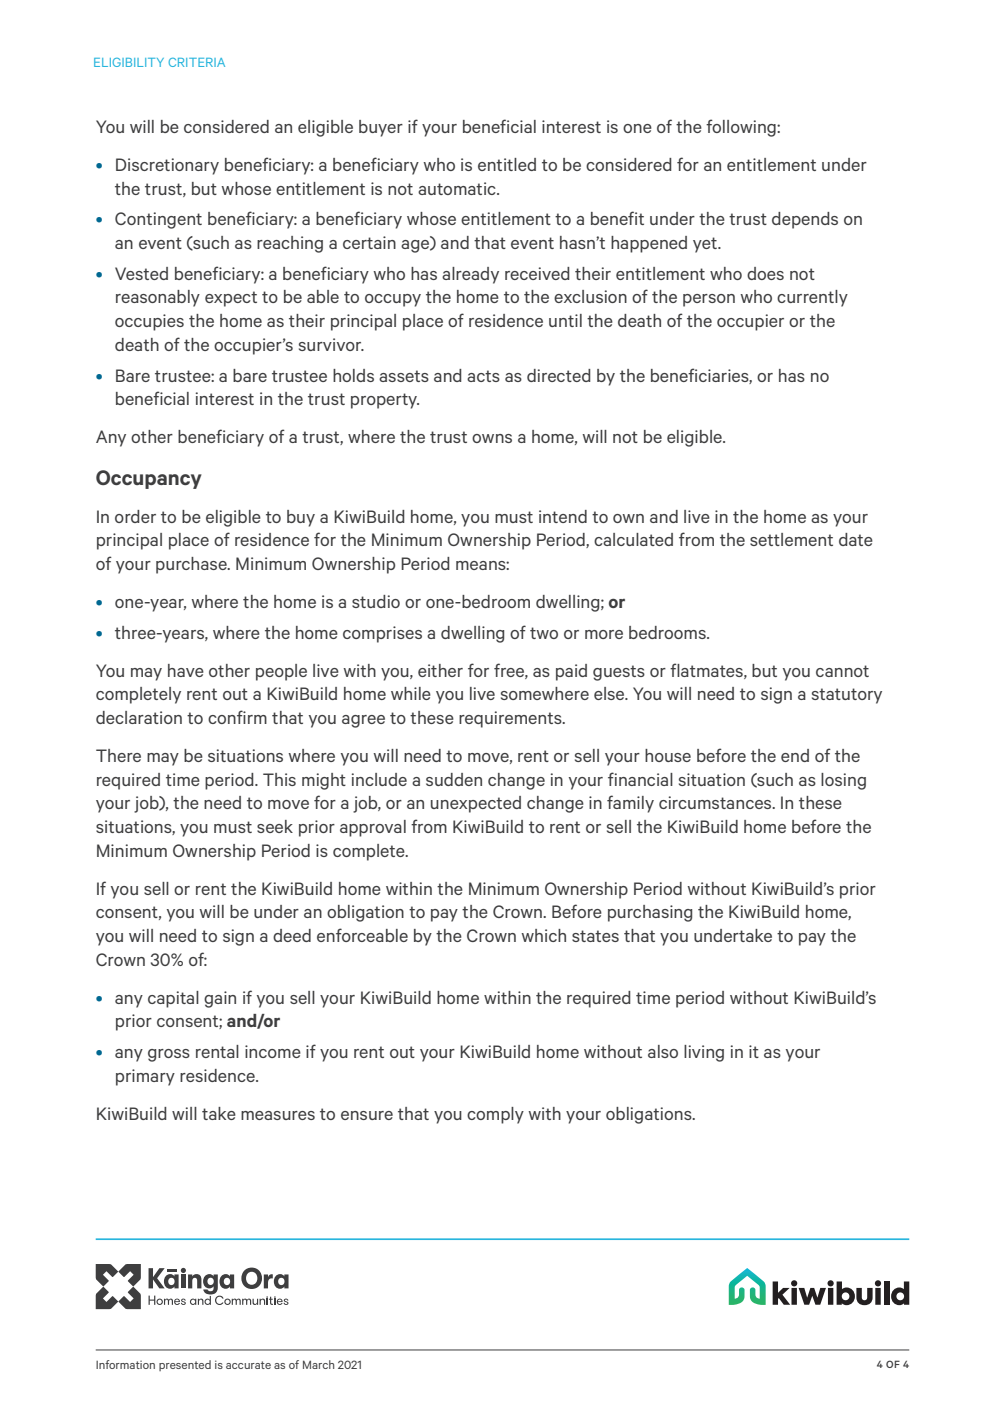  I want to click on Occupancy, so click(149, 479).
